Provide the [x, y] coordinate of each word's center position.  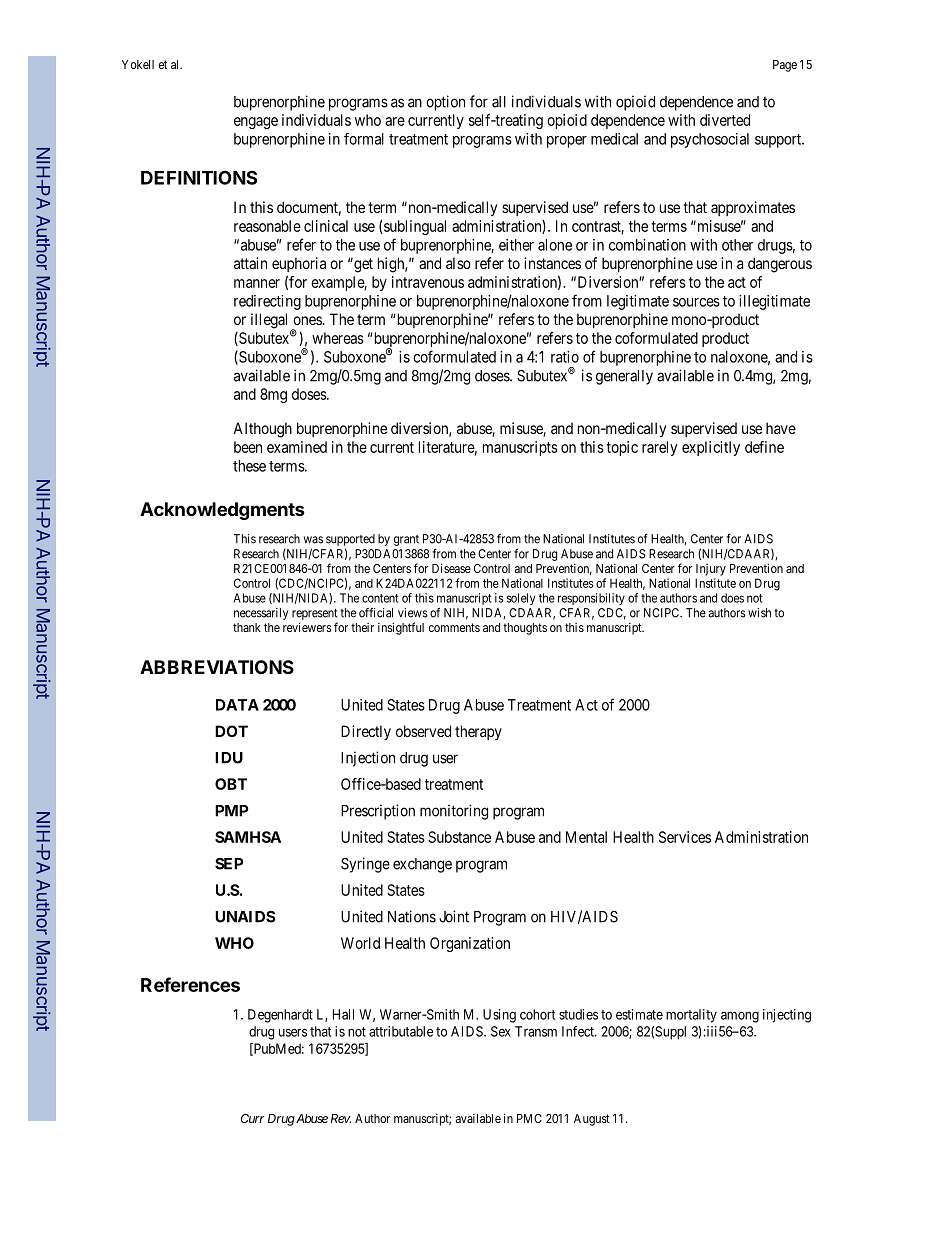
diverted [725, 120]
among [740, 1017]
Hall [343, 1014]
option [445, 103]
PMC [529, 1118]
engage [256, 123]
